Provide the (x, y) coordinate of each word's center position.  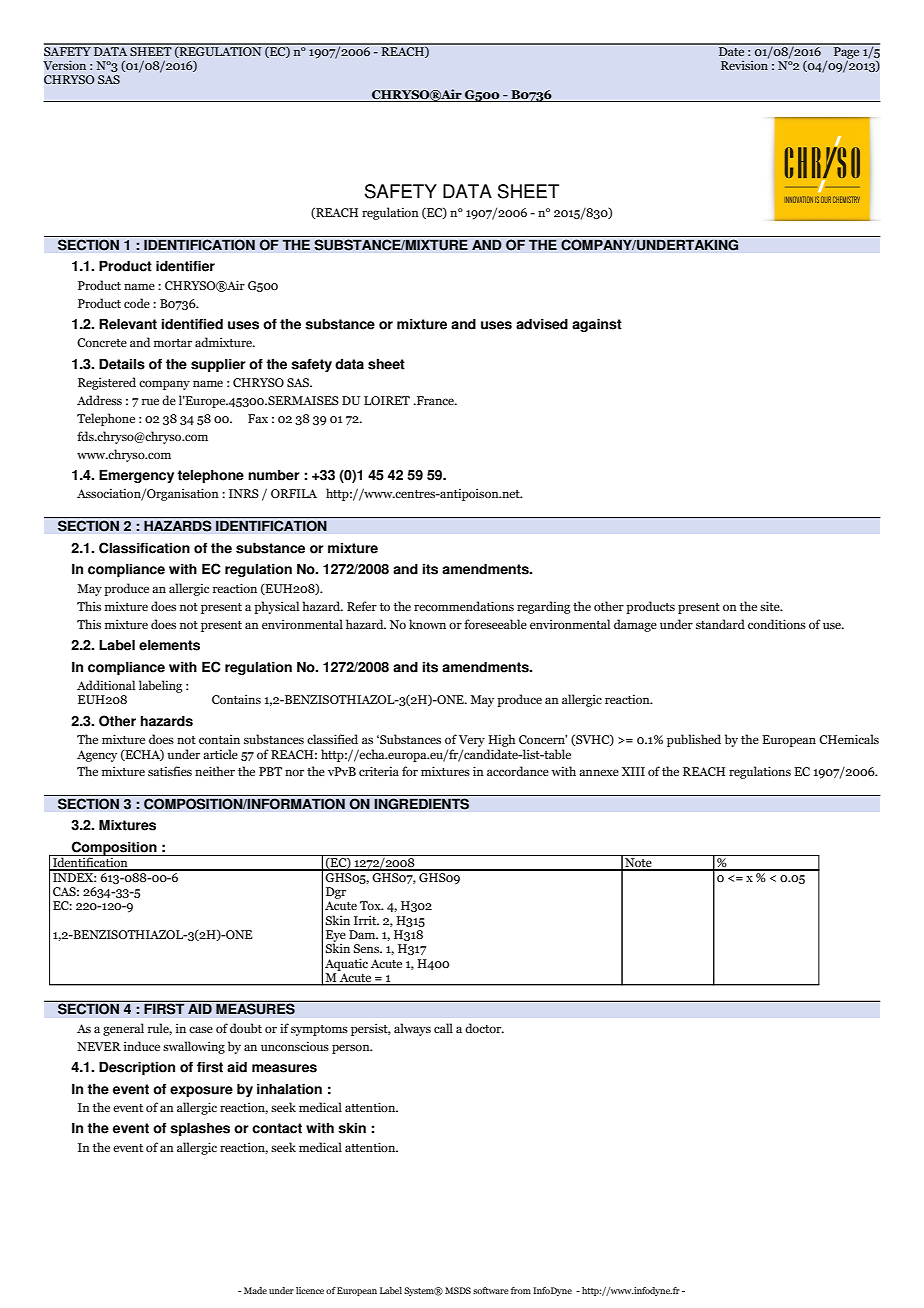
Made (255, 1290)
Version (65, 65)
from (521, 1290)
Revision (745, 64)
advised (542, 324)
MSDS (458, 1290)
